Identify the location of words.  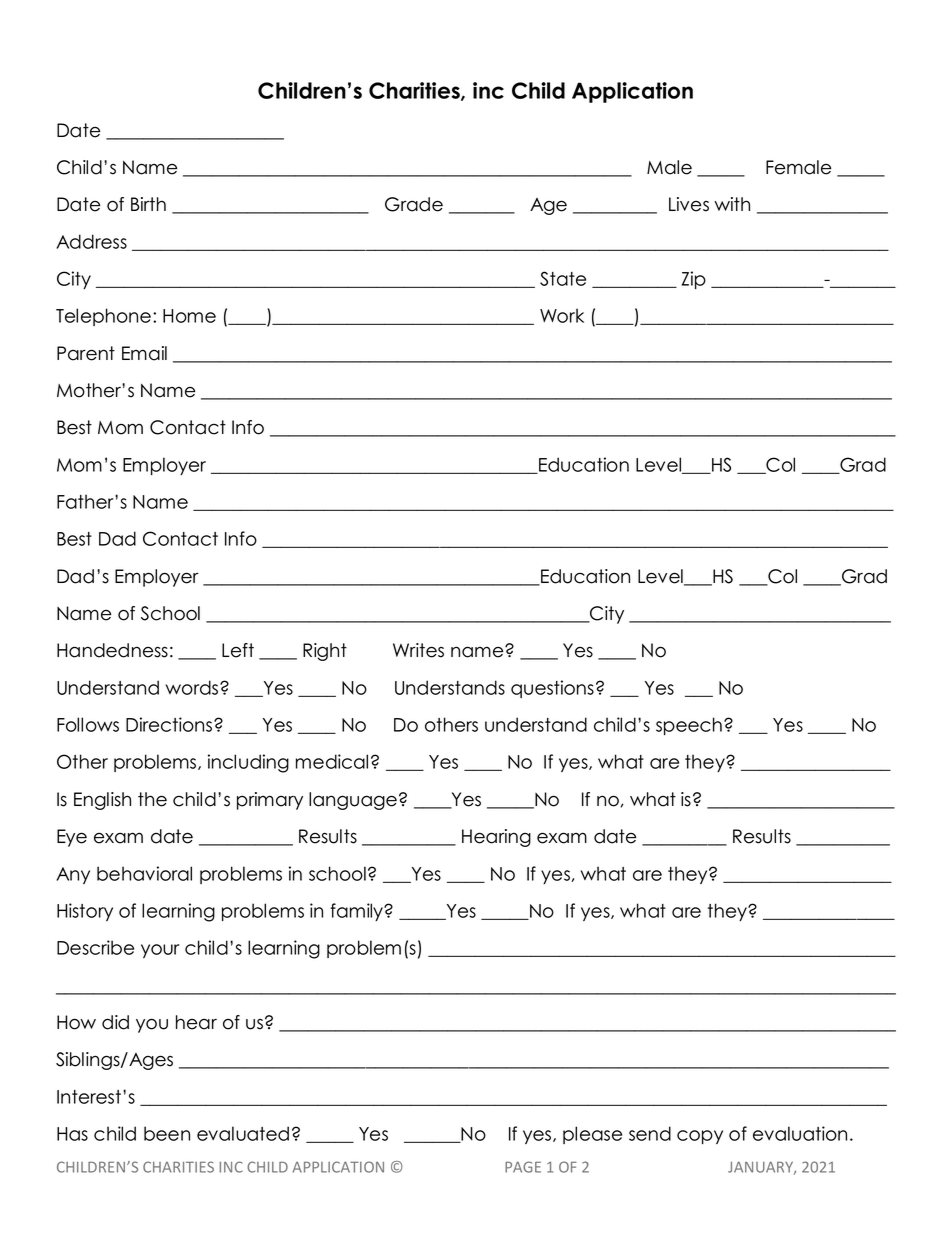
(193, 687).
